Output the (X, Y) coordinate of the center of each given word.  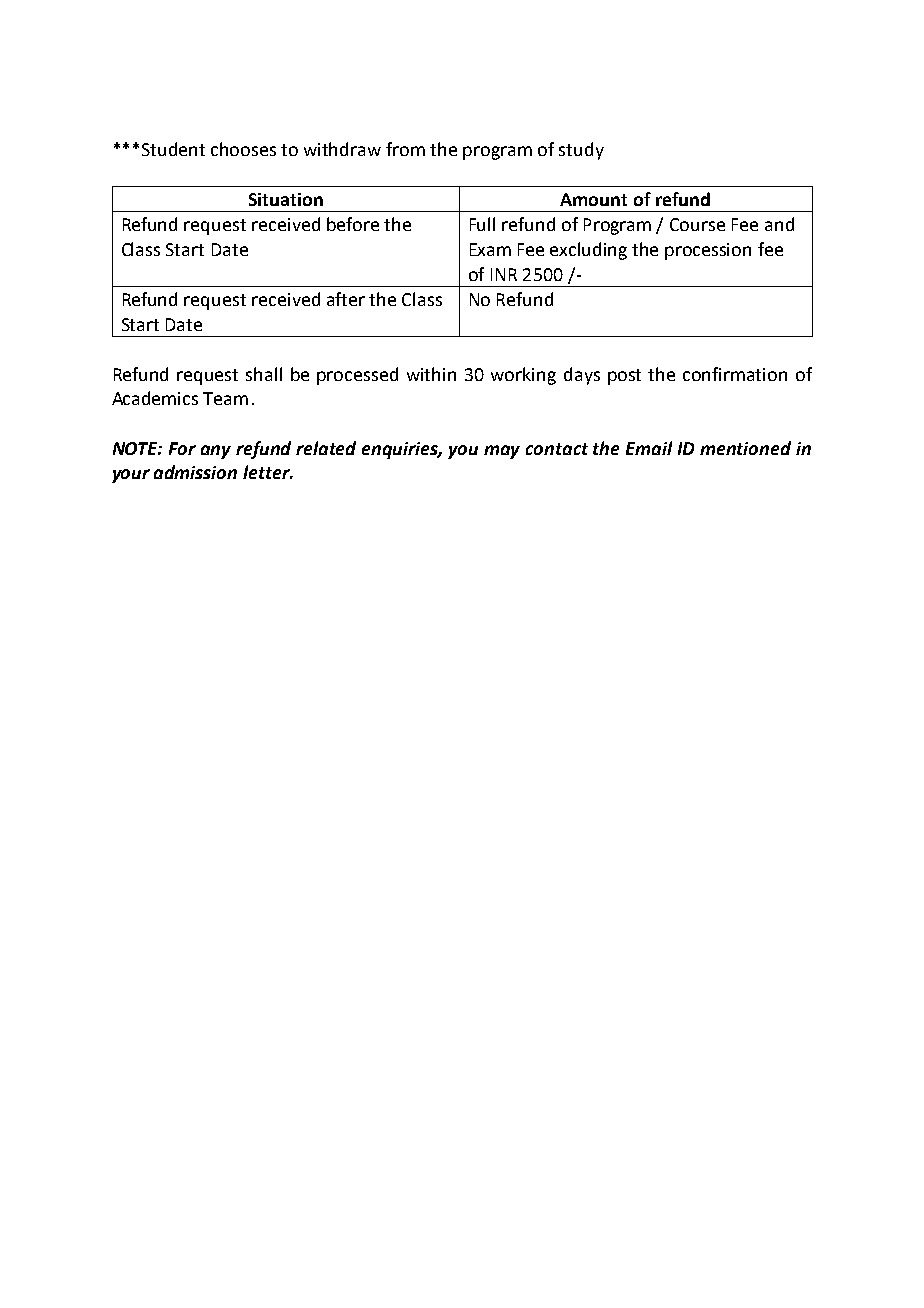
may (502, 452)
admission (195, 472)
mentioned (745, 448)
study (581, 151)
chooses (243, 149)
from (405, 149)
